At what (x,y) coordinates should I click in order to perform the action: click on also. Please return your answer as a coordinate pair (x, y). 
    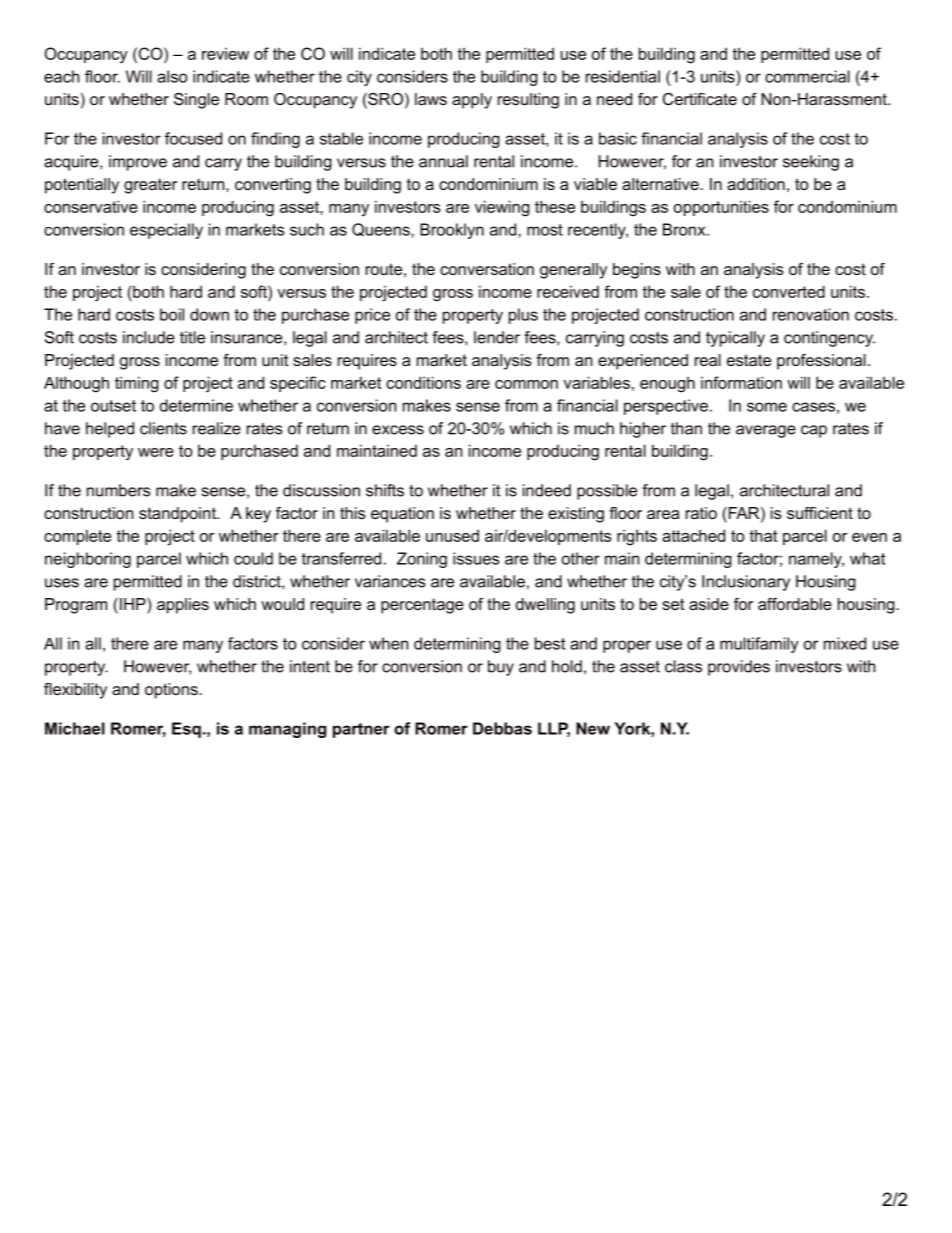
    Looking at the image, I should click on (172, 76).
